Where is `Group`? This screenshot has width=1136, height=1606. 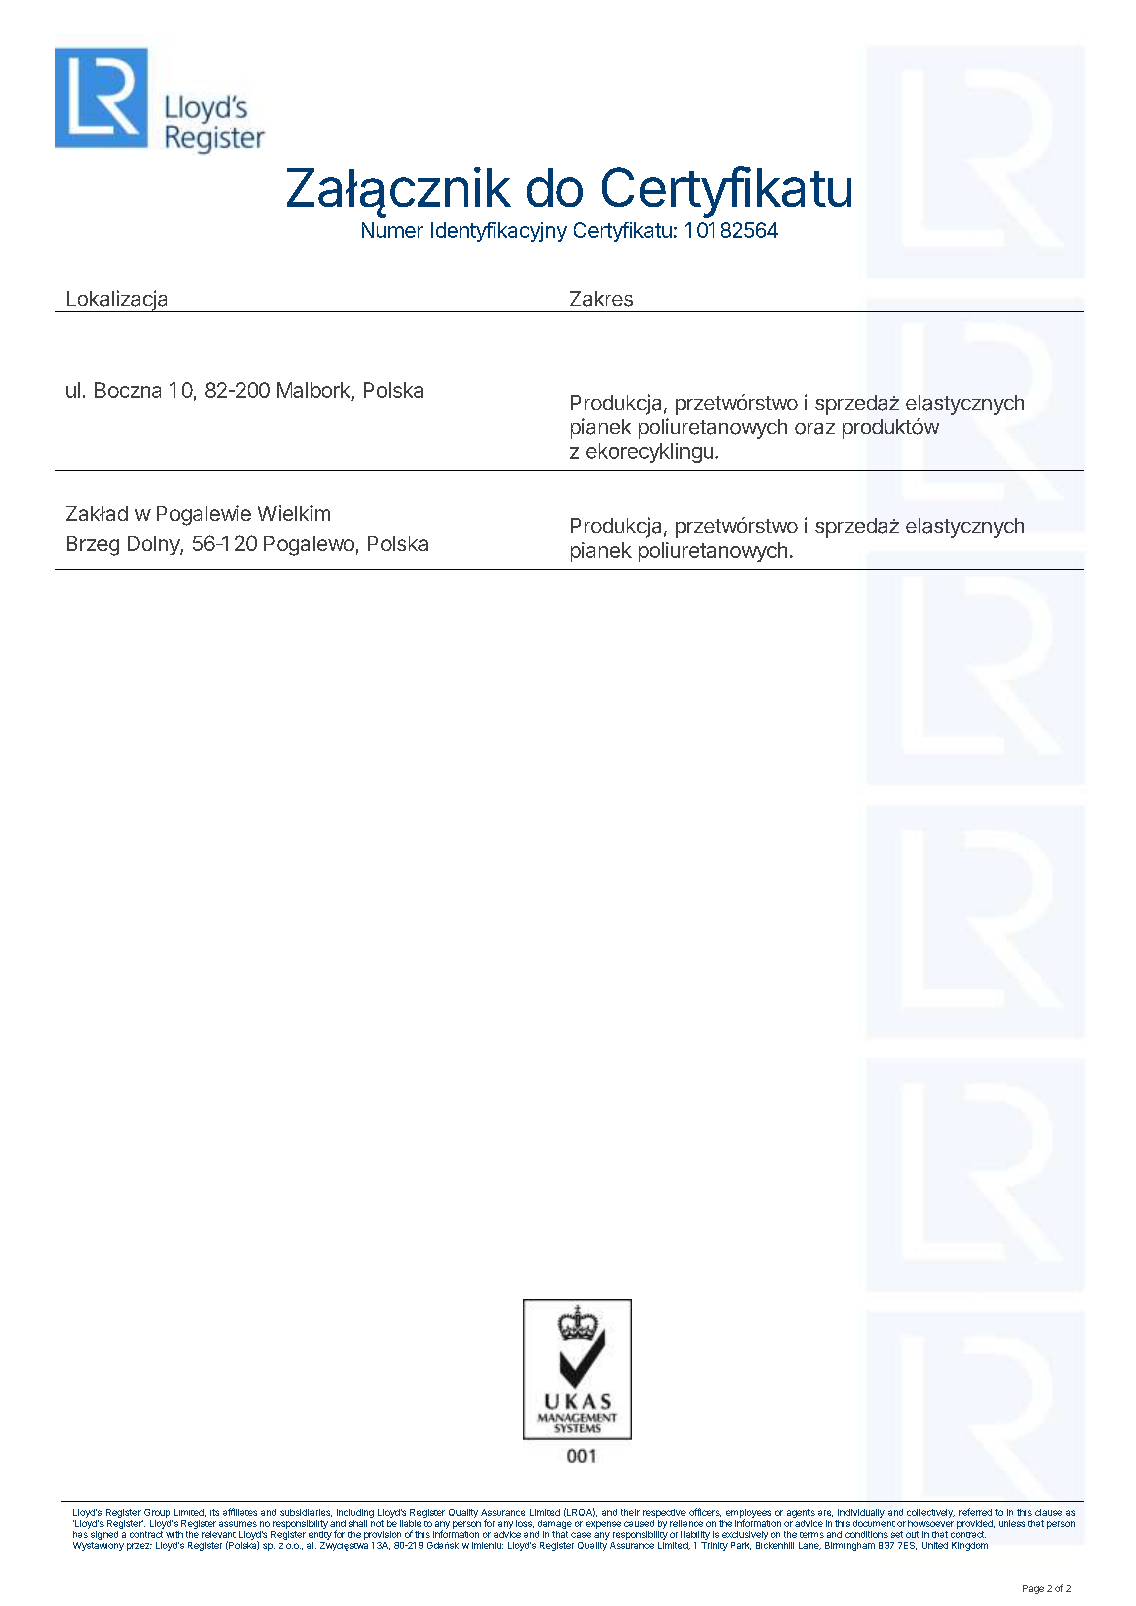
Group is located at coordinates (157, 1513).
